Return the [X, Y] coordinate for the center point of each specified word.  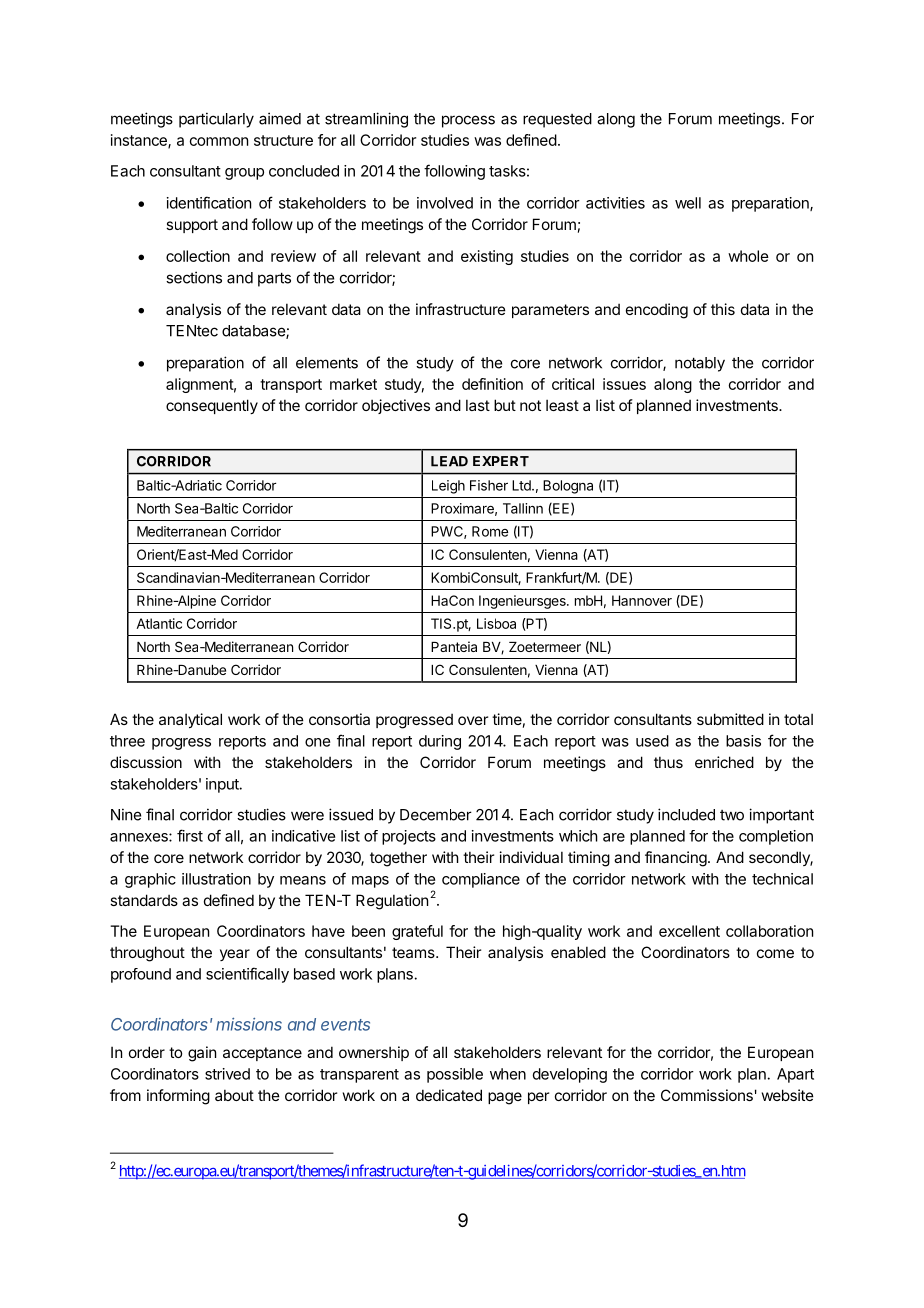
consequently [212, 406]
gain [202, 1054]
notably [700, 364]
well [688, 203]
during [440, 742]
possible [455, 1075]
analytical [190, 720]
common [219, 141]
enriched [724, 762]
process [468, 121]
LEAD [449, 461]
